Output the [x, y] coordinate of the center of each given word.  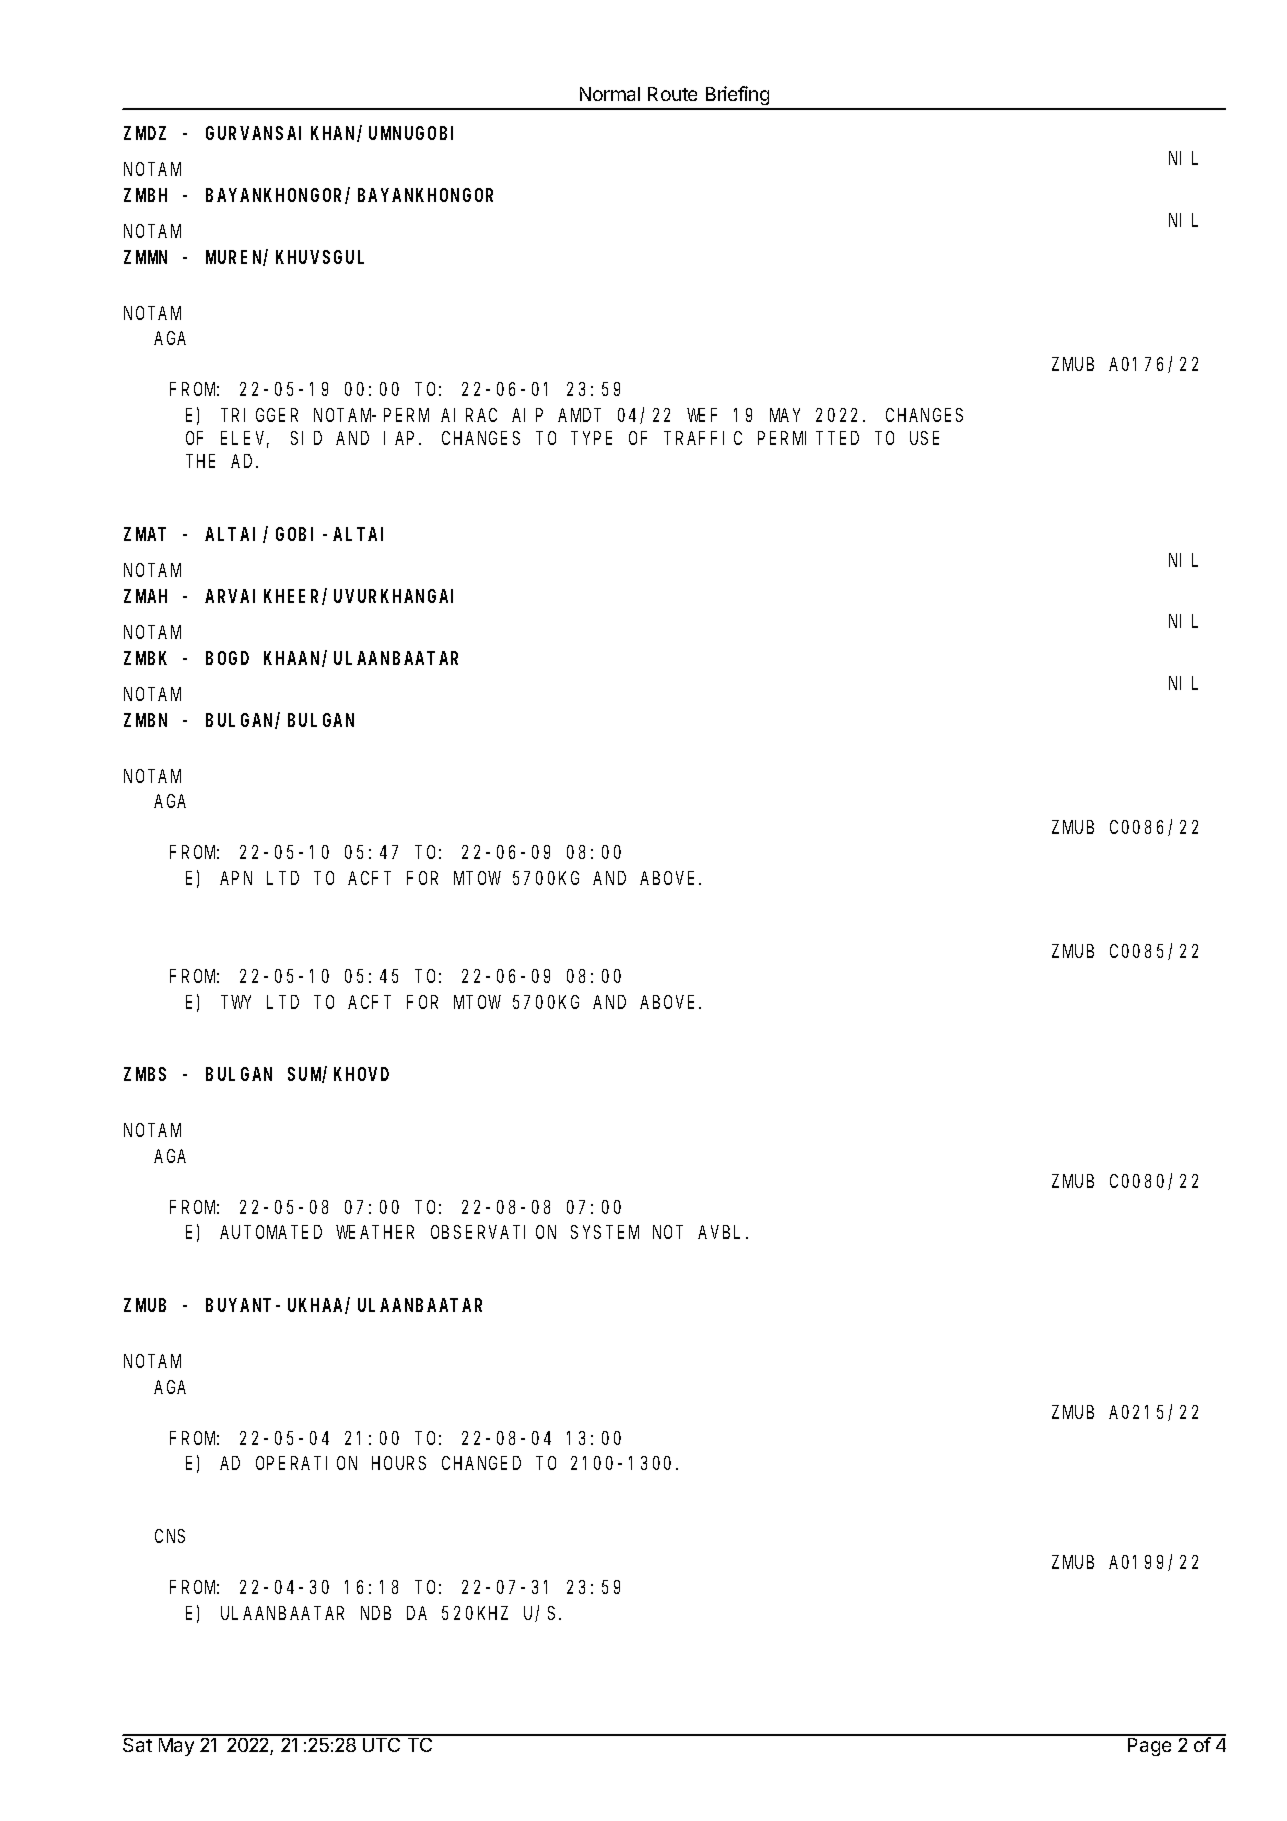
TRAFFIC [704, 438]
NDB [376, 1613]
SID [306, 438]
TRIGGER [259, 415]
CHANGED [481, 1463]
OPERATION [306, 1463]
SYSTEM [605, 1232]
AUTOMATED [271, 1232]
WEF [702, 415]
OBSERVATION [493, 1232]
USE [924, 438]
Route [672, 94]
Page [1149, 1747]
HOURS [399, 1463]
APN [236, 878]
